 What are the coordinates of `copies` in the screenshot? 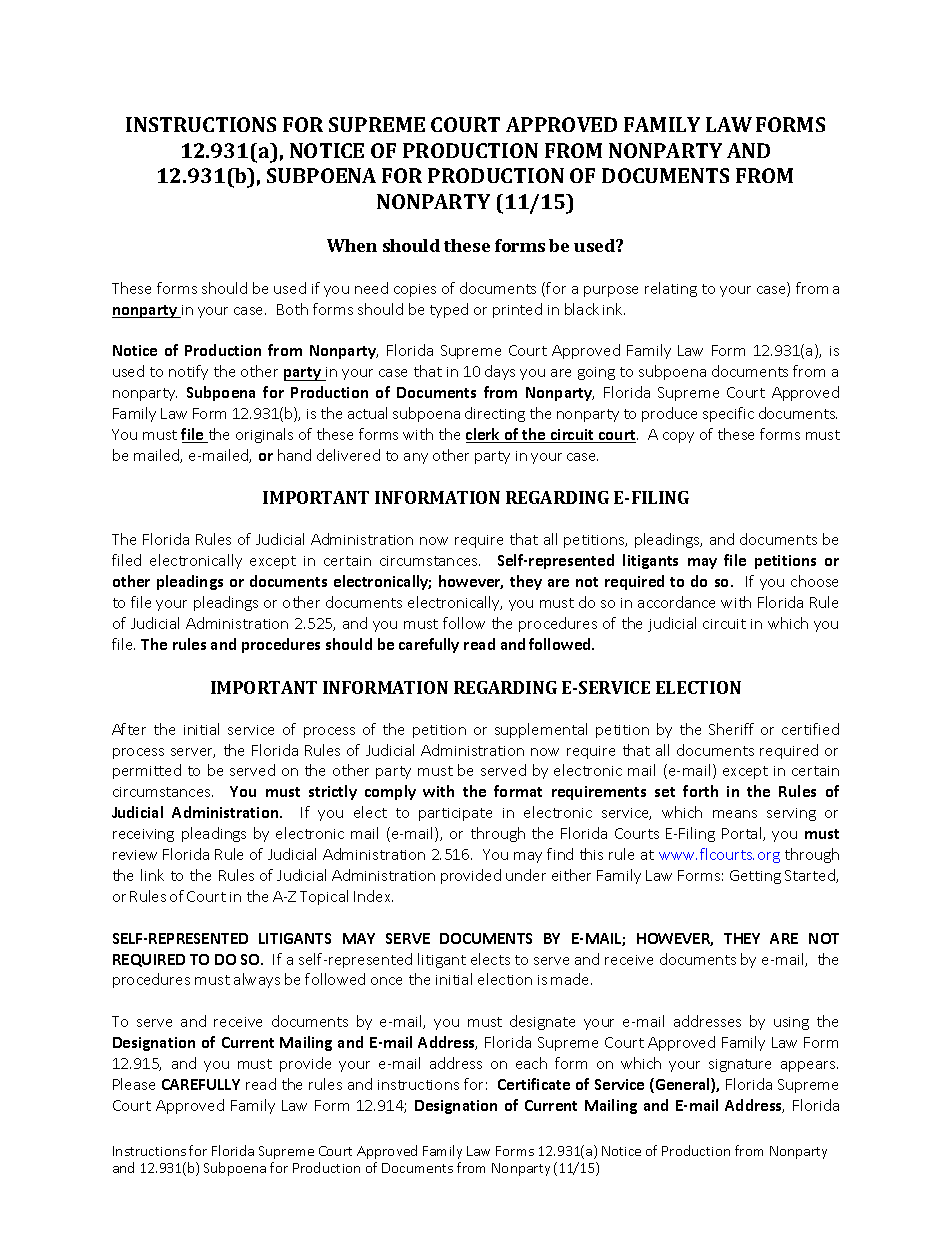 It's located at (415, 290).
